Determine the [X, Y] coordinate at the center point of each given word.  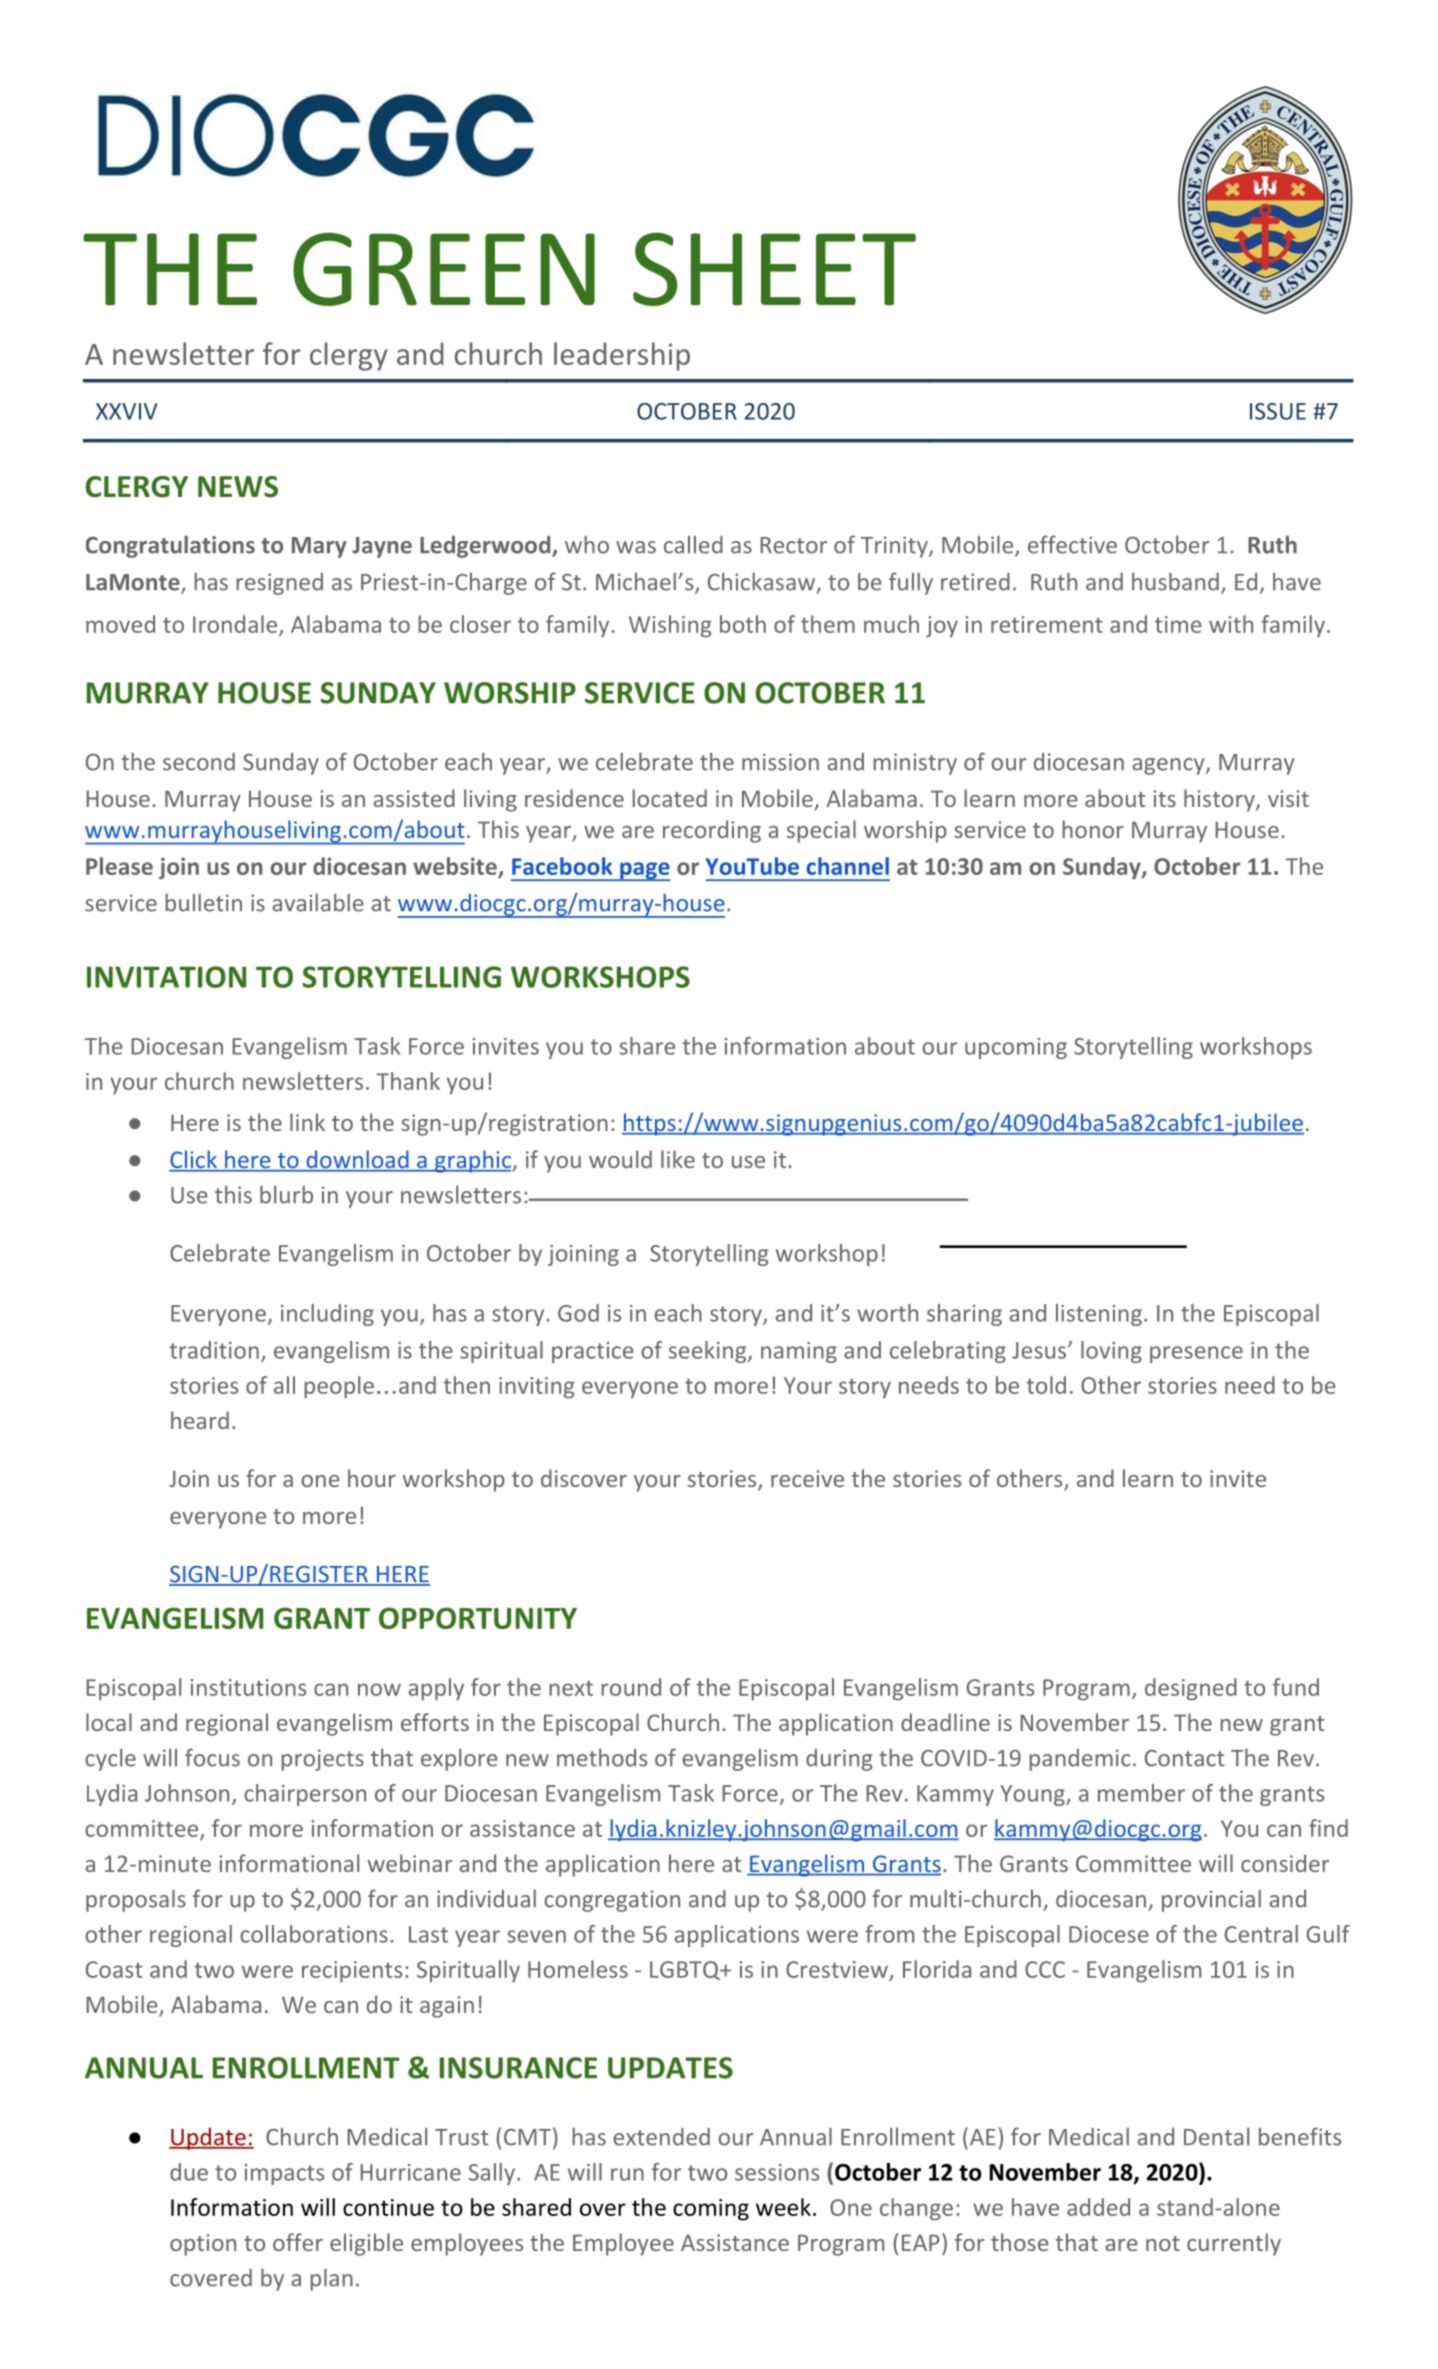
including [327, 1315]
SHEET [774, 269]
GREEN [444, 269]
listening [1099, 1315]
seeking [707, 1352]
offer [298, 2242]
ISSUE [1278, 411]
